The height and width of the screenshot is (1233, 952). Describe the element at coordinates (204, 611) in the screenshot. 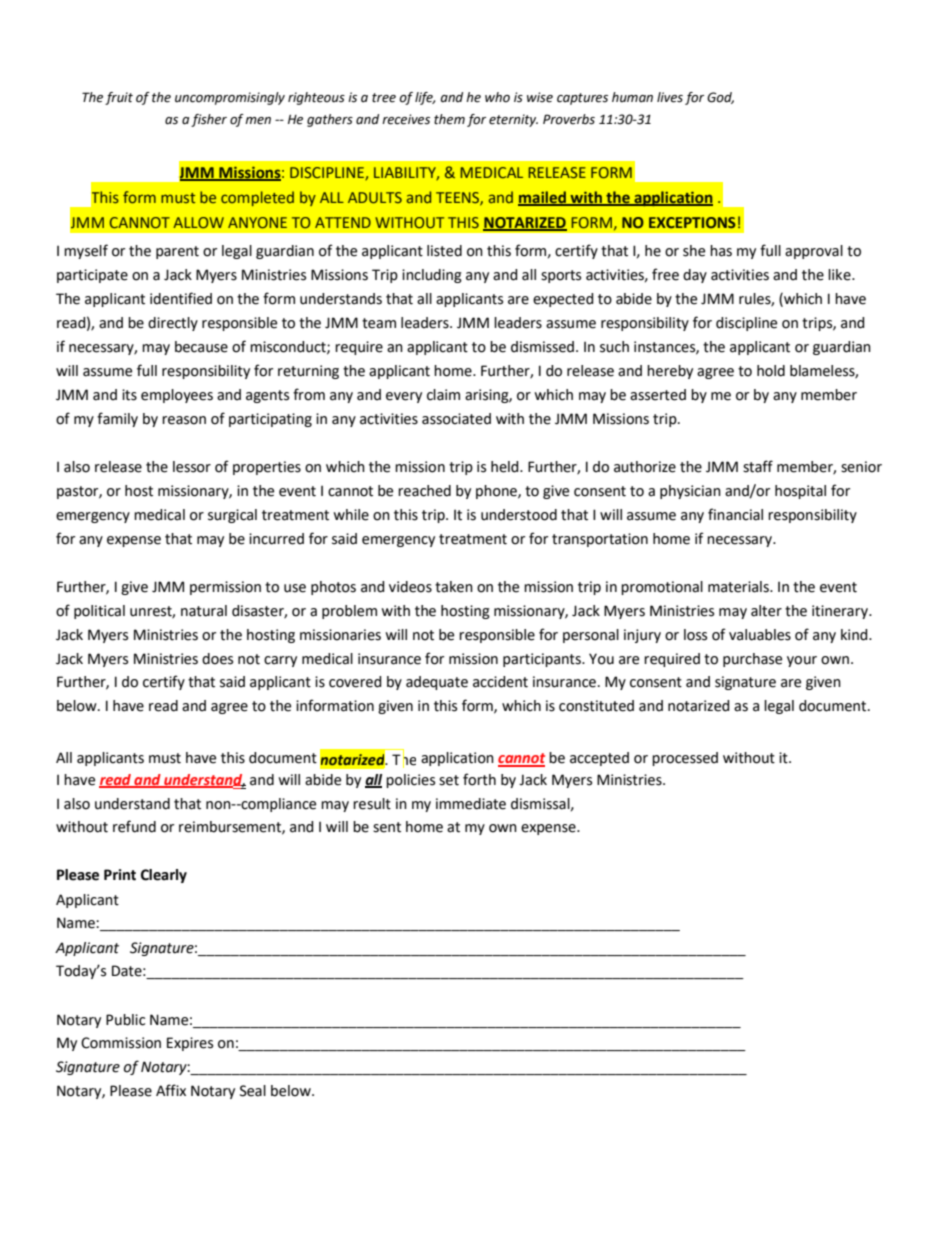

I see `natural` at that location.
